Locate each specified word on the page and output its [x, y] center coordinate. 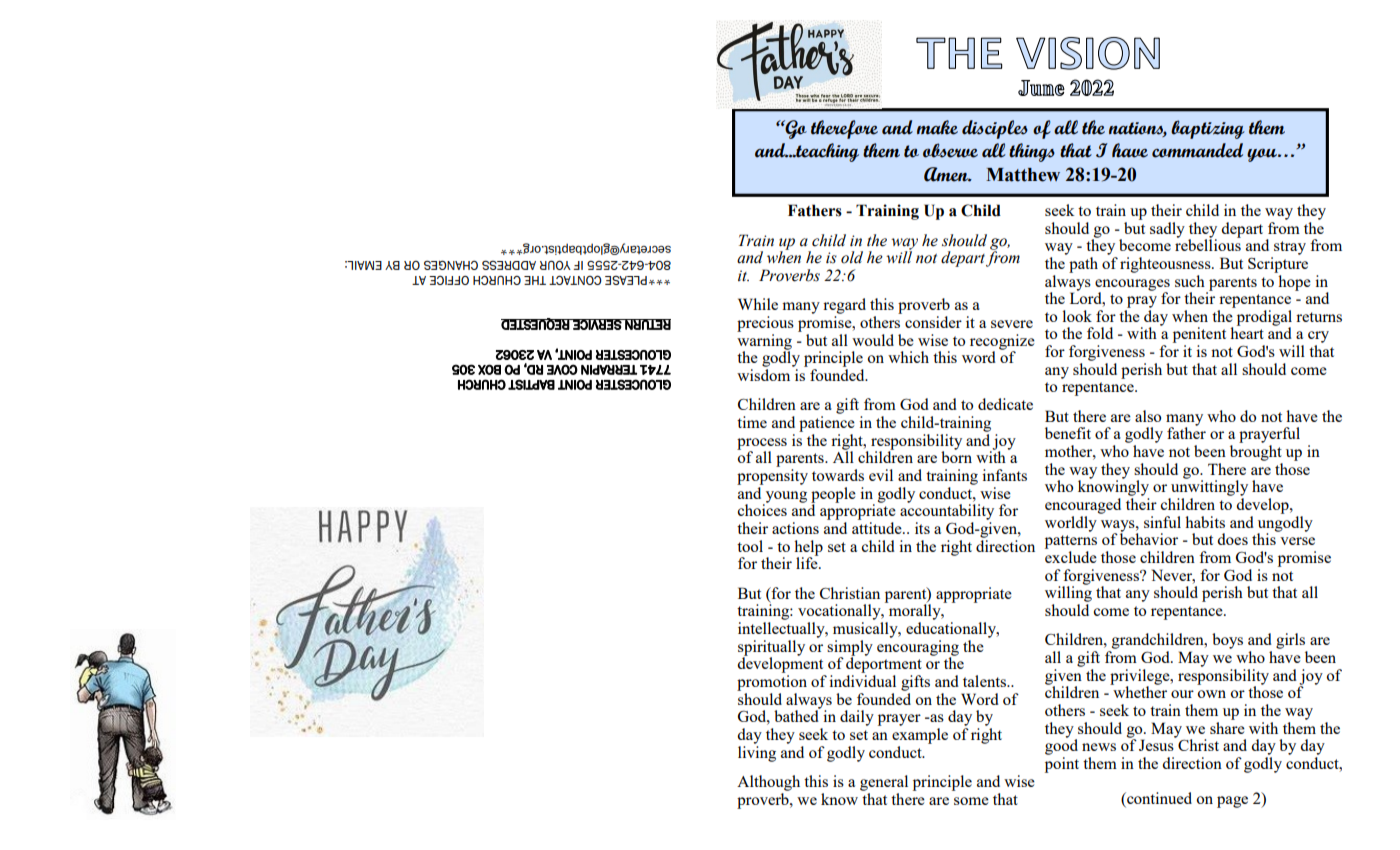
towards [838, 475]
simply [850, 649]
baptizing [1208, 129]
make [937, 127]
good [1061, 746]
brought [1256, 453]
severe [1012, 324]
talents [985, 681]
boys [1227, 641]
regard [844, 306]
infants [1004, 475]
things [1032, 152]
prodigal [1264, 319]
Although [768, 783]
